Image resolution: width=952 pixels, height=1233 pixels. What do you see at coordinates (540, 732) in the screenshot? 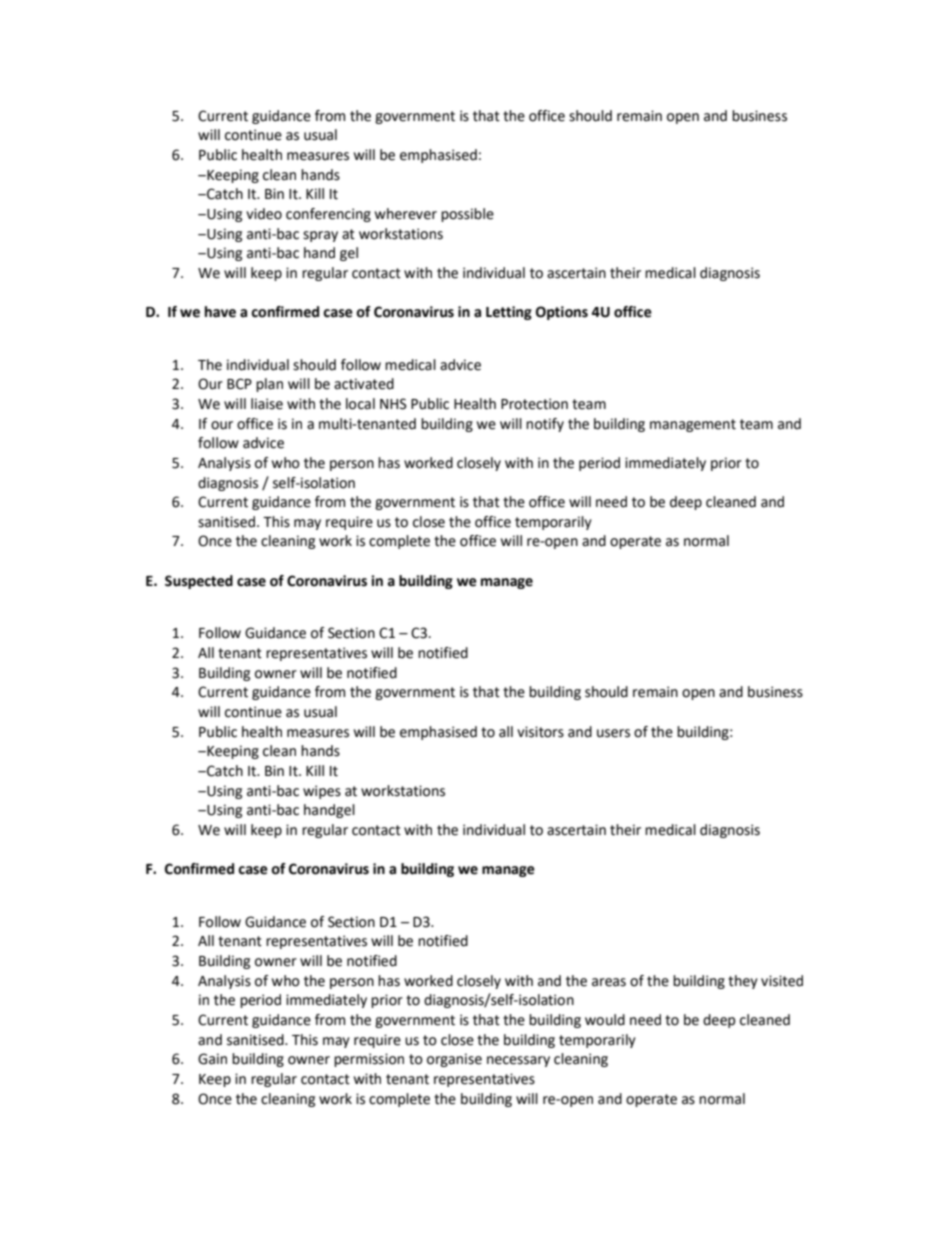
I see `visitors` at bounding box center [540, 732].
